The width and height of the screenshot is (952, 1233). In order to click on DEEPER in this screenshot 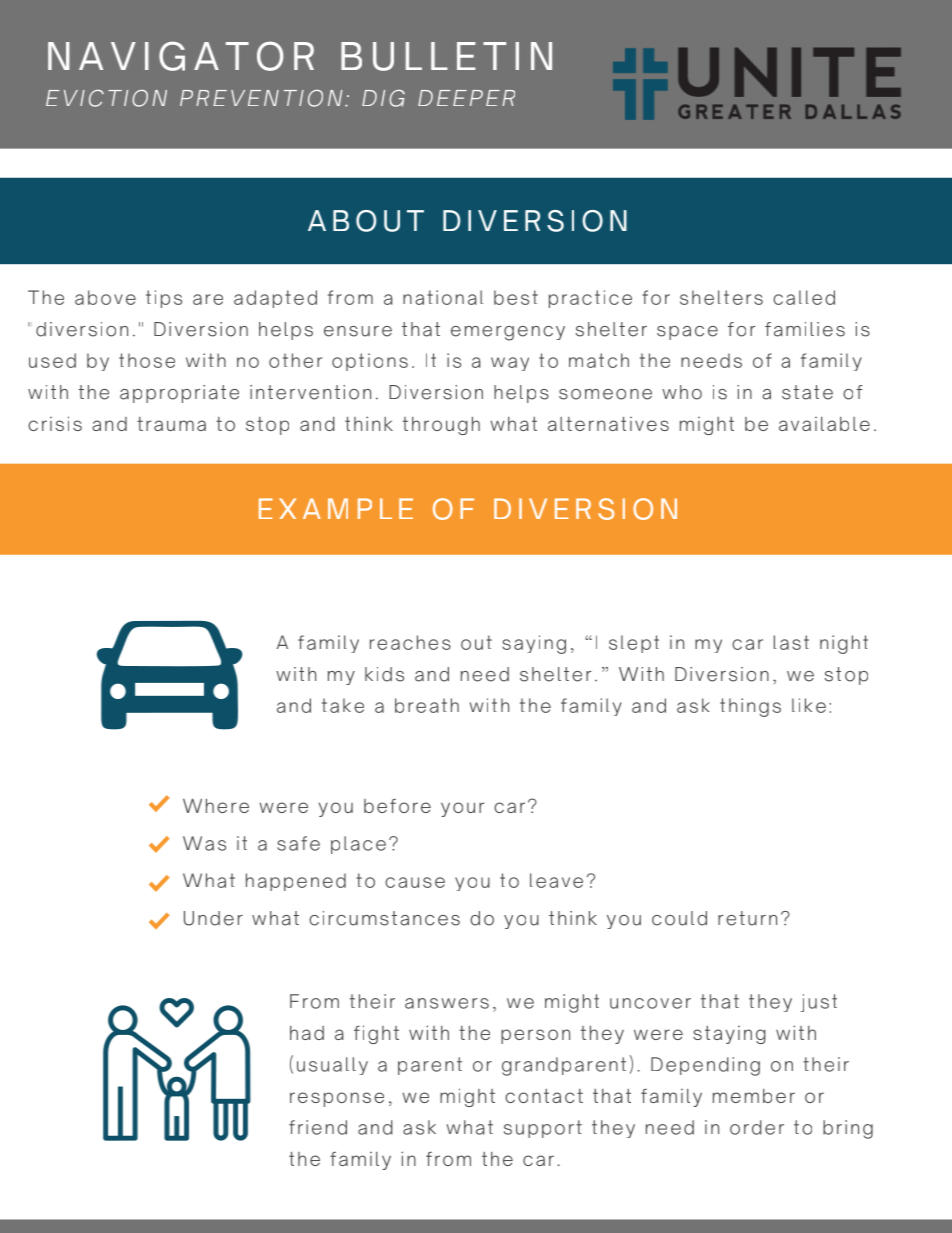, I will do `click(466, 98)`.
